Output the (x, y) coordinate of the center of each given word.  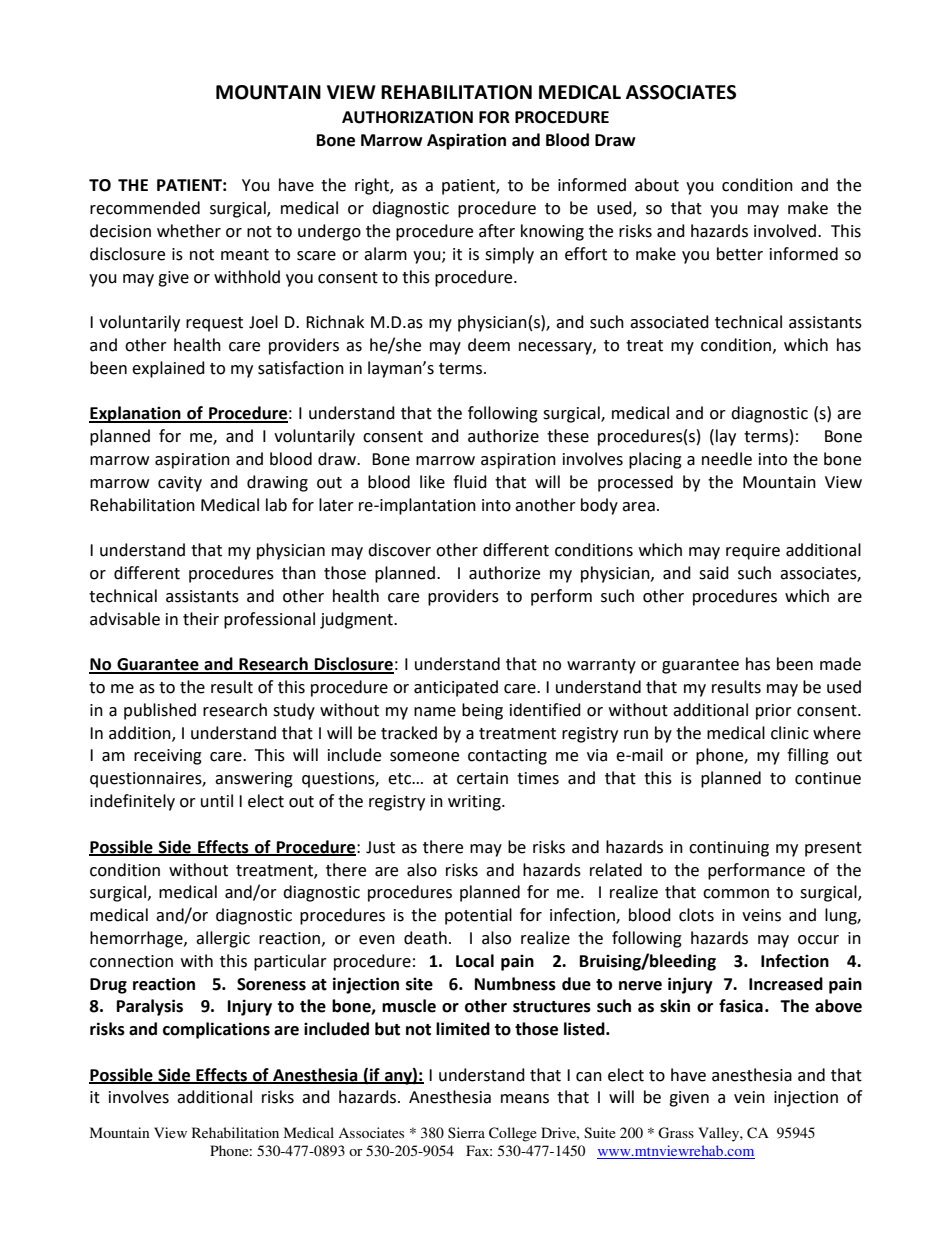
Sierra (466, 1132)
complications (216, 1030)
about (657, 185)
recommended (145, 208)
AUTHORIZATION (407, 117)
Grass (676, 1133)
